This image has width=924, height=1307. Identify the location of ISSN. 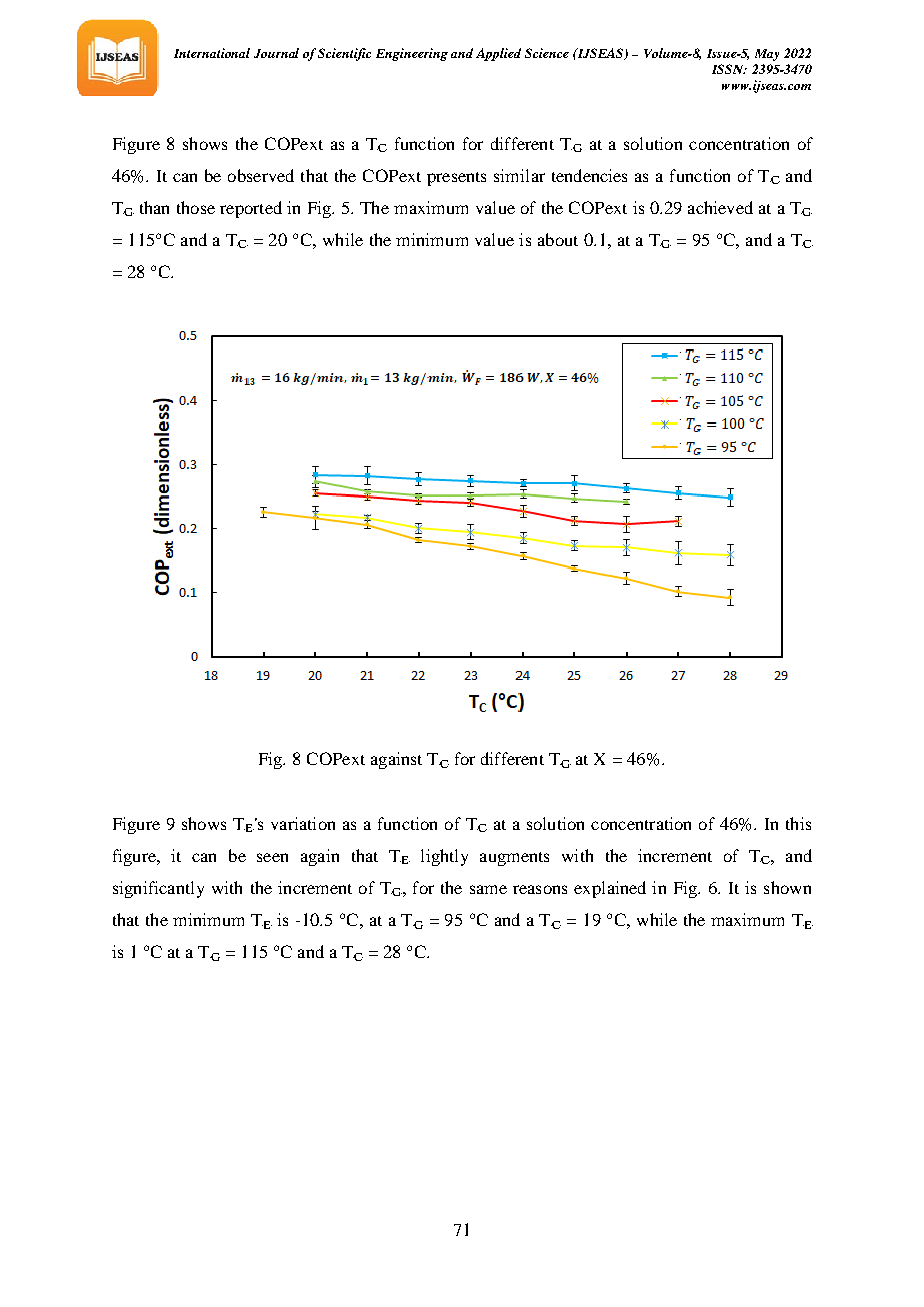
(729, 69).
